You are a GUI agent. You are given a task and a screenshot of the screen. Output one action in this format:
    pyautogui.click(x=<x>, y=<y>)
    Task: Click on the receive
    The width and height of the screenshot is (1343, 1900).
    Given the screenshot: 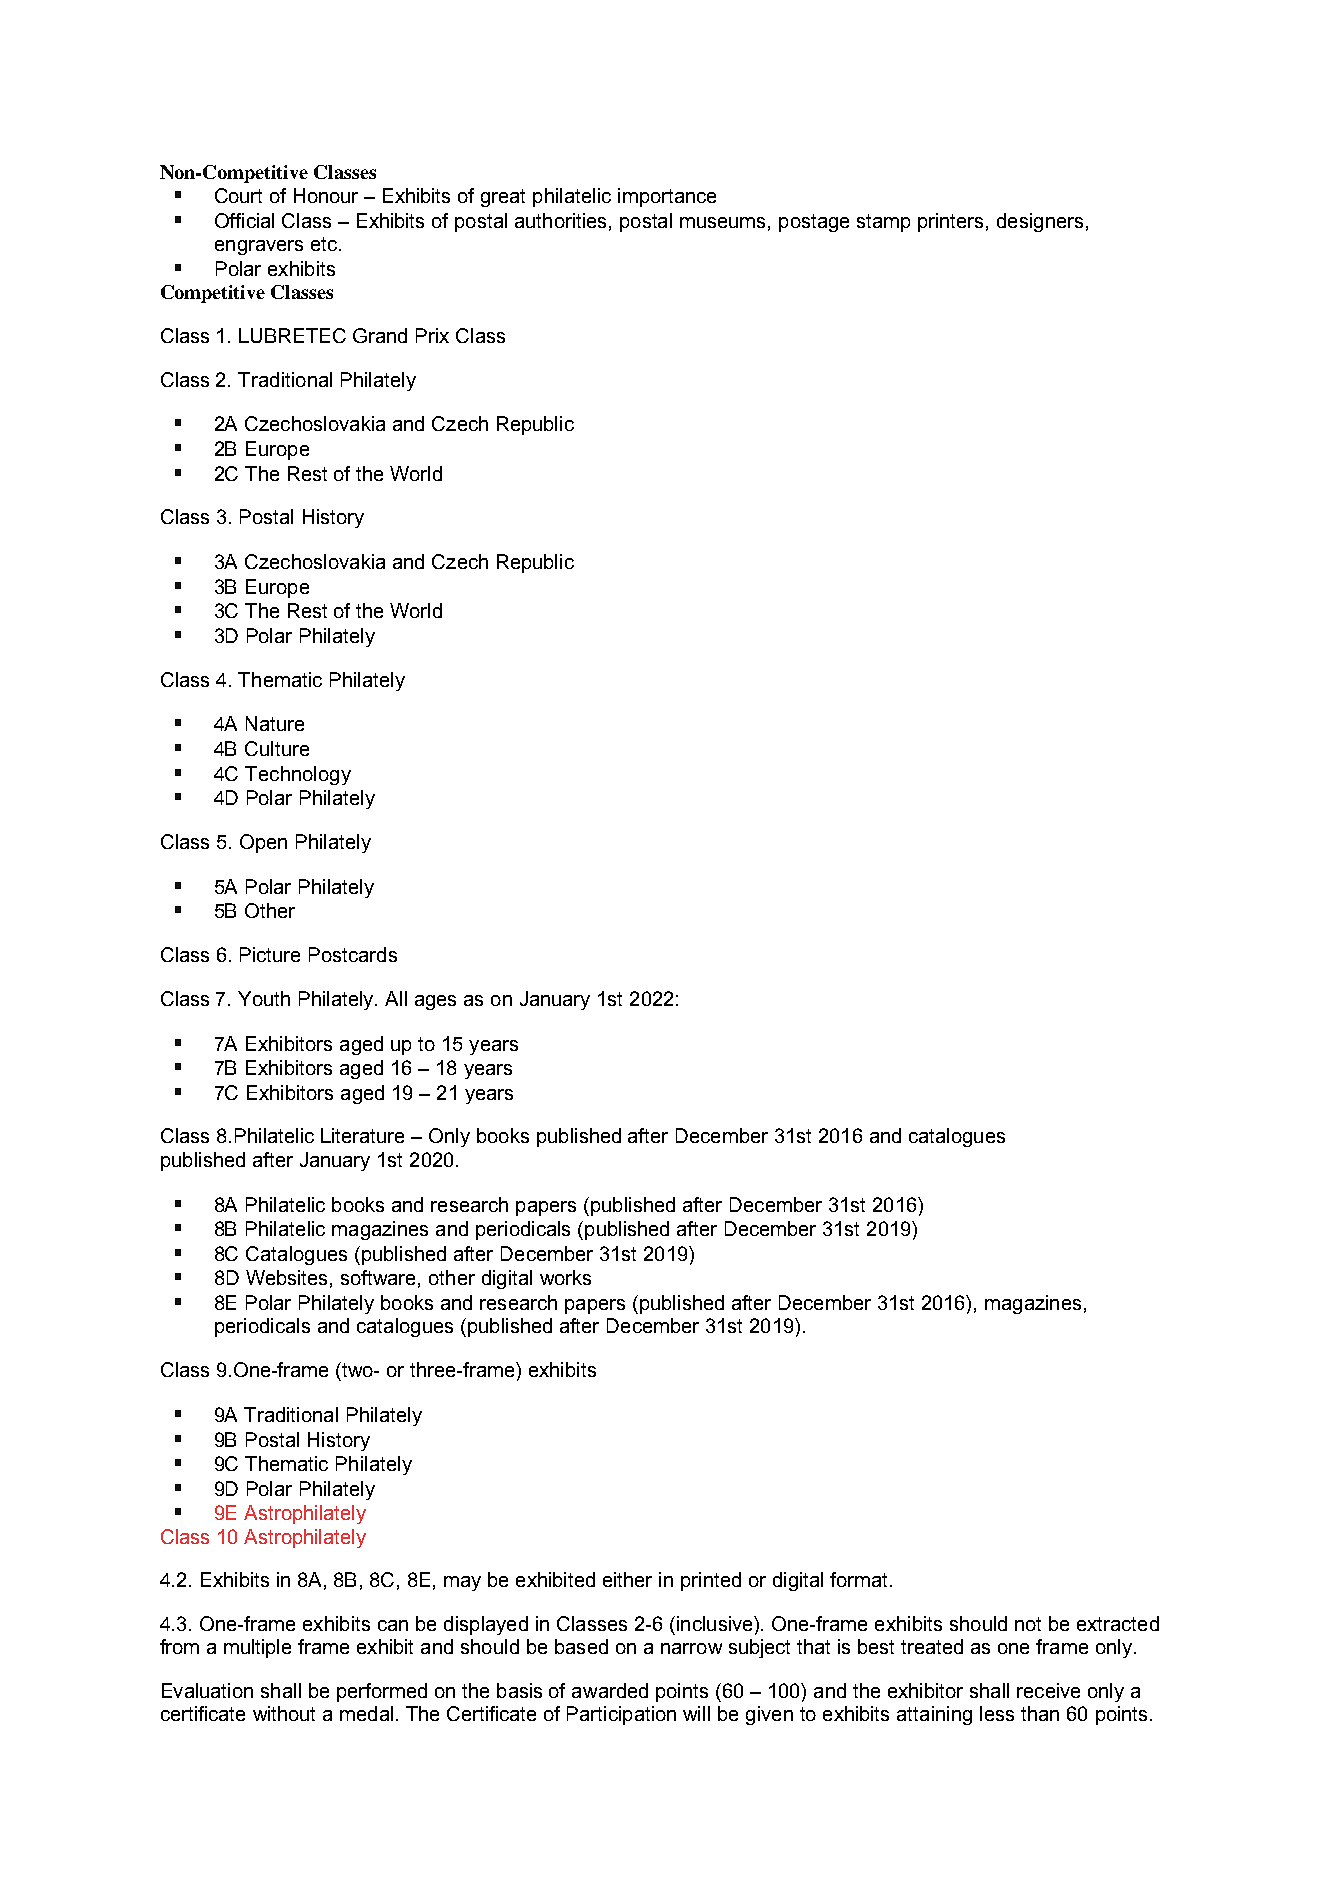 What is the action you would take?
    pyautogui.click(x=1048, y=1690)
